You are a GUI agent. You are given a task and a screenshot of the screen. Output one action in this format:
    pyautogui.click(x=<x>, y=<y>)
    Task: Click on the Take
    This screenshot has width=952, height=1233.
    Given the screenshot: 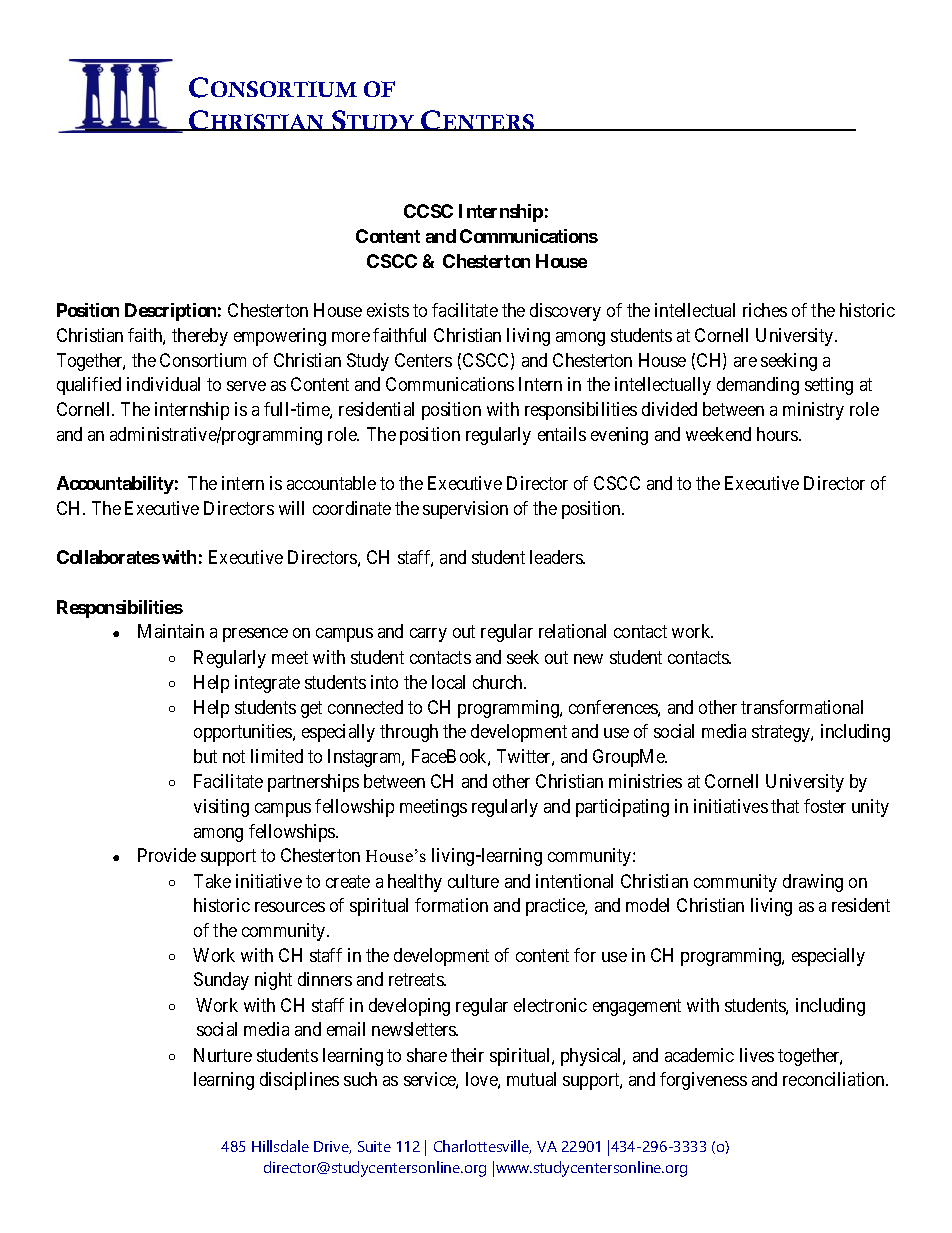 What is the action you would take?
    pyautogui.click(x=212, y=881)
